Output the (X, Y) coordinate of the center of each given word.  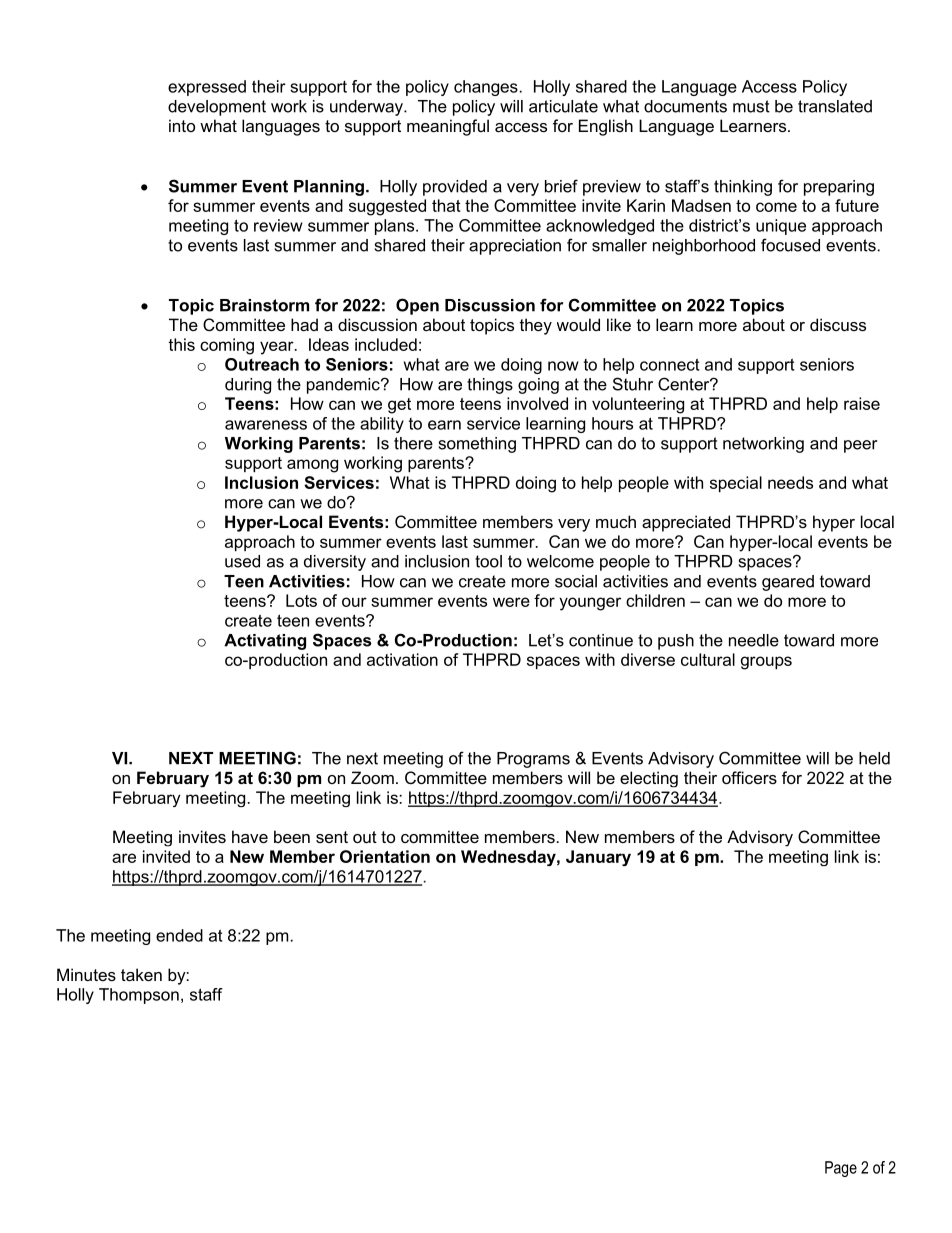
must (751, 106)
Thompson (139, 996)
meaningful (448, 127)
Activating (265, 642)
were (511, 602)
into (182, 125)
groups (766, 663)
